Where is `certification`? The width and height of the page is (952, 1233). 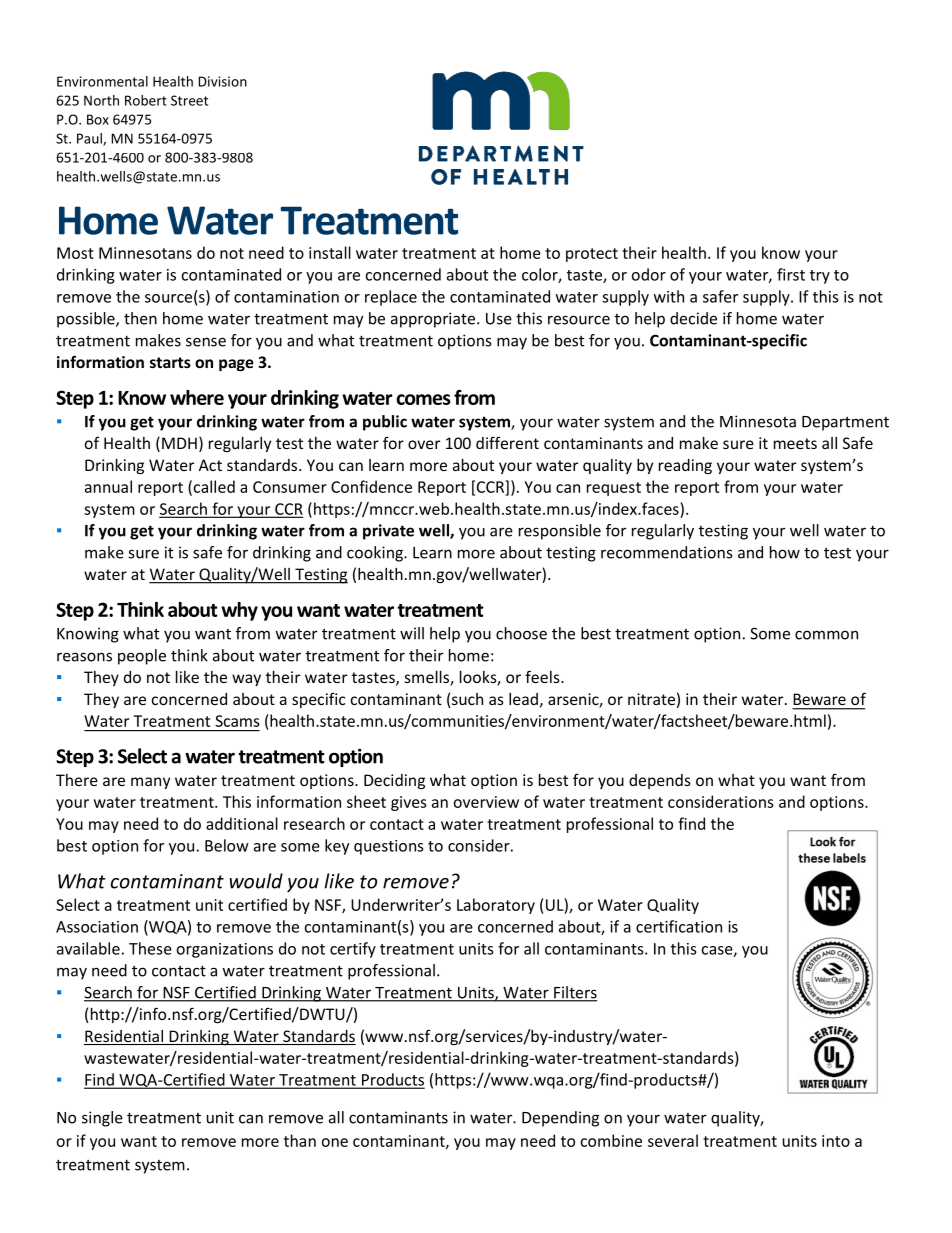
certification is located at coordinates (679, 926).
